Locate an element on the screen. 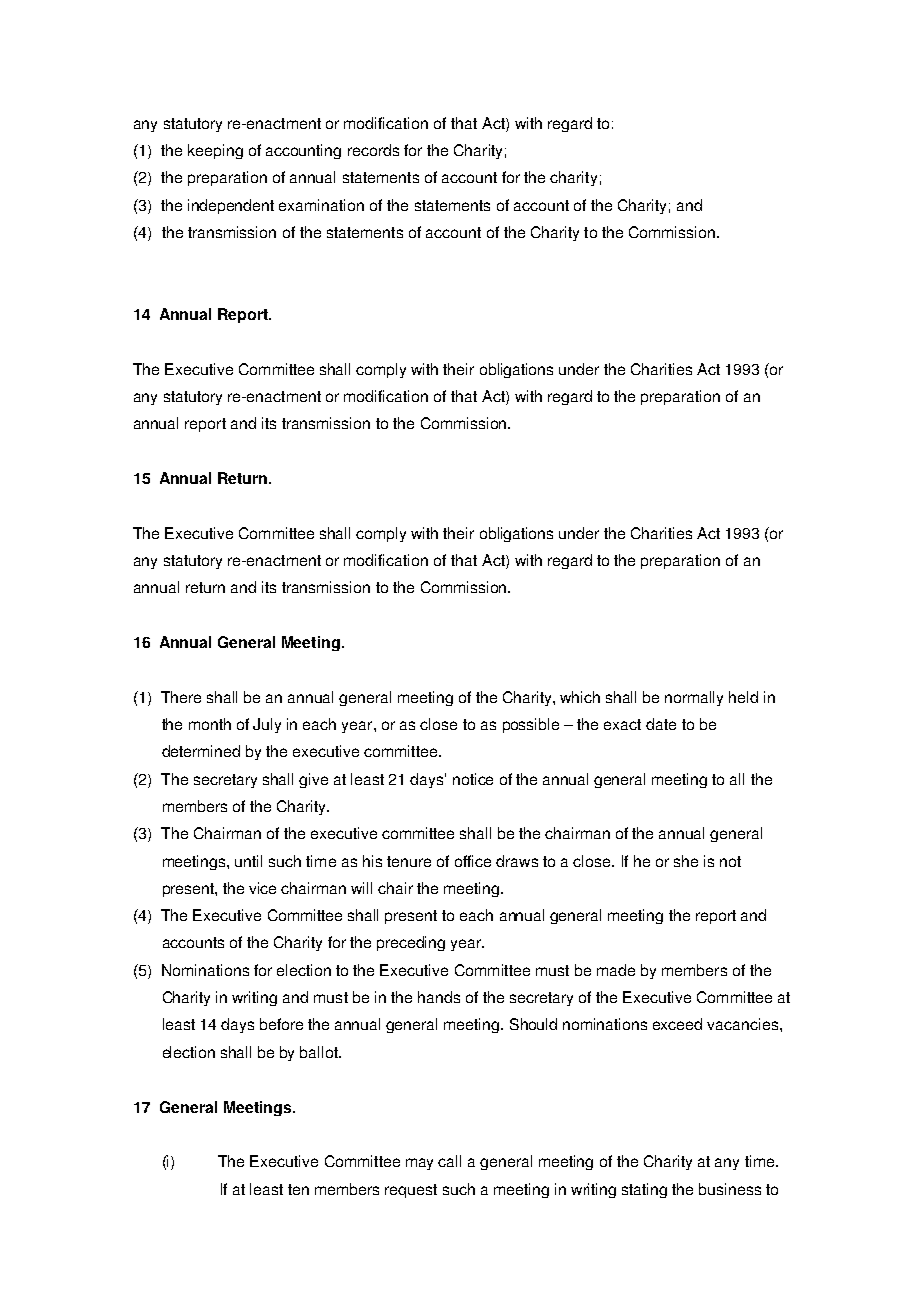 The image size is (924, 1308). date is located at coordinates (661, 724).
